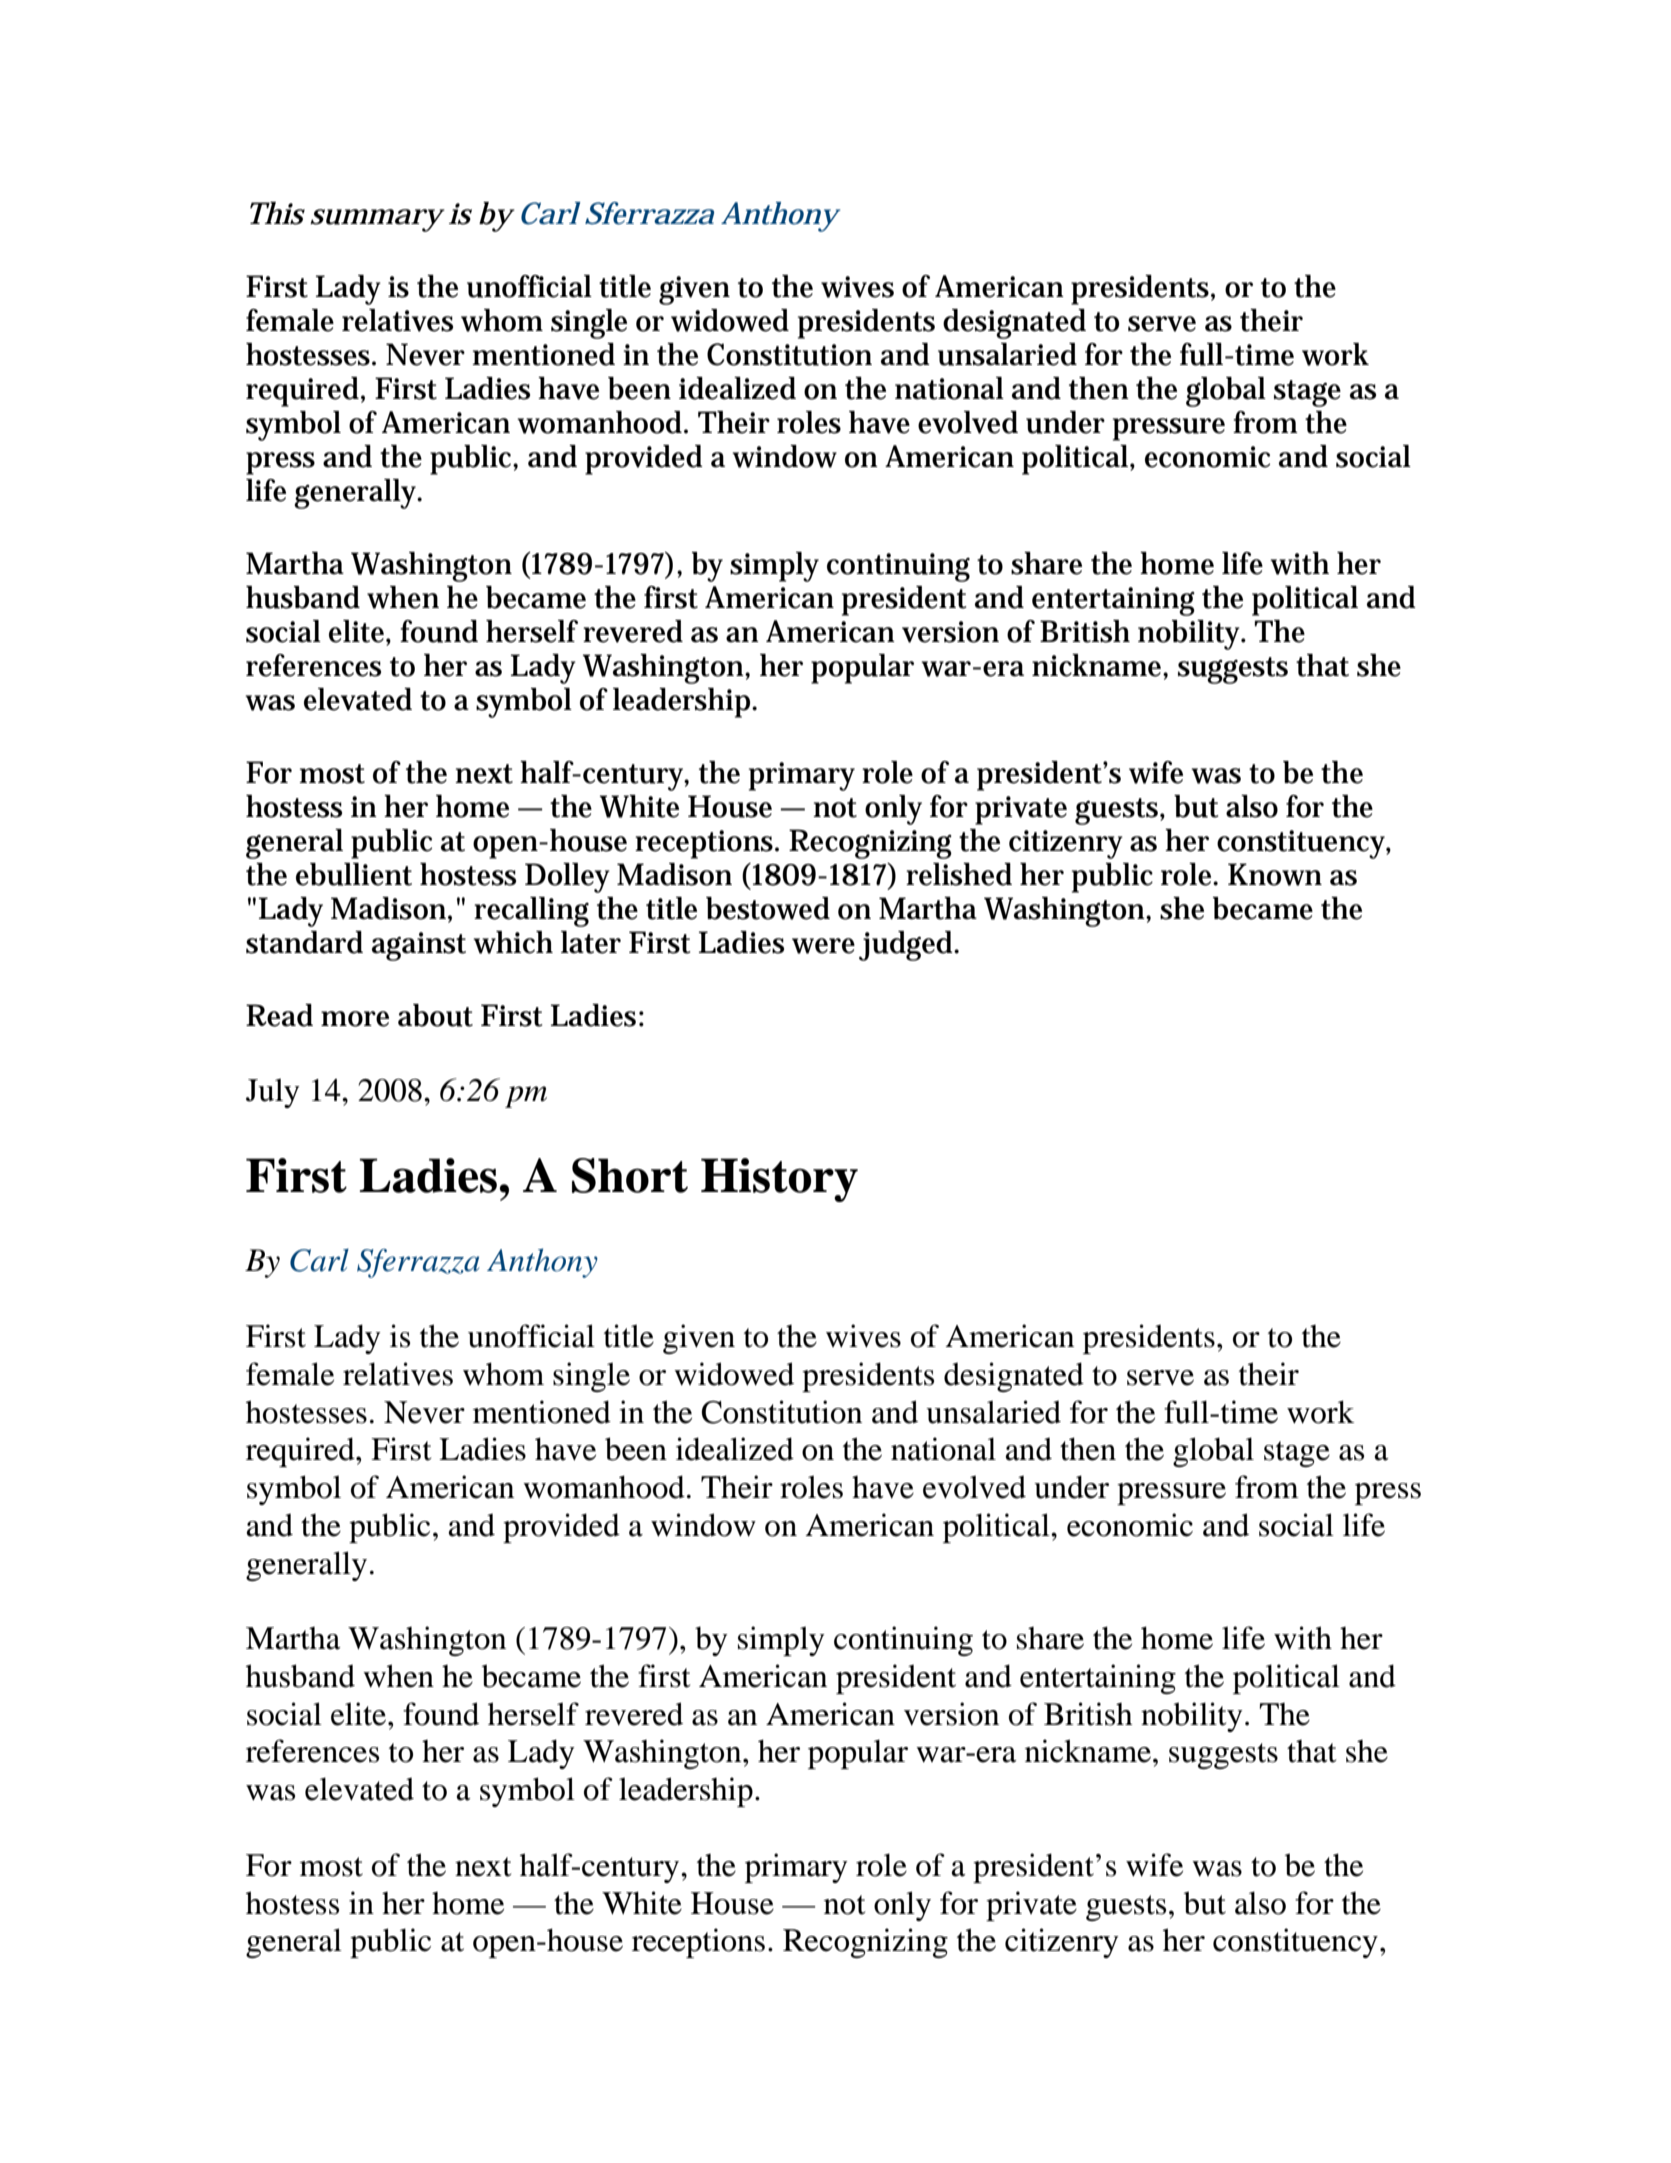  Describe the element at coordinates (377, 220) in the screenshot. I see `summary` at that location.
